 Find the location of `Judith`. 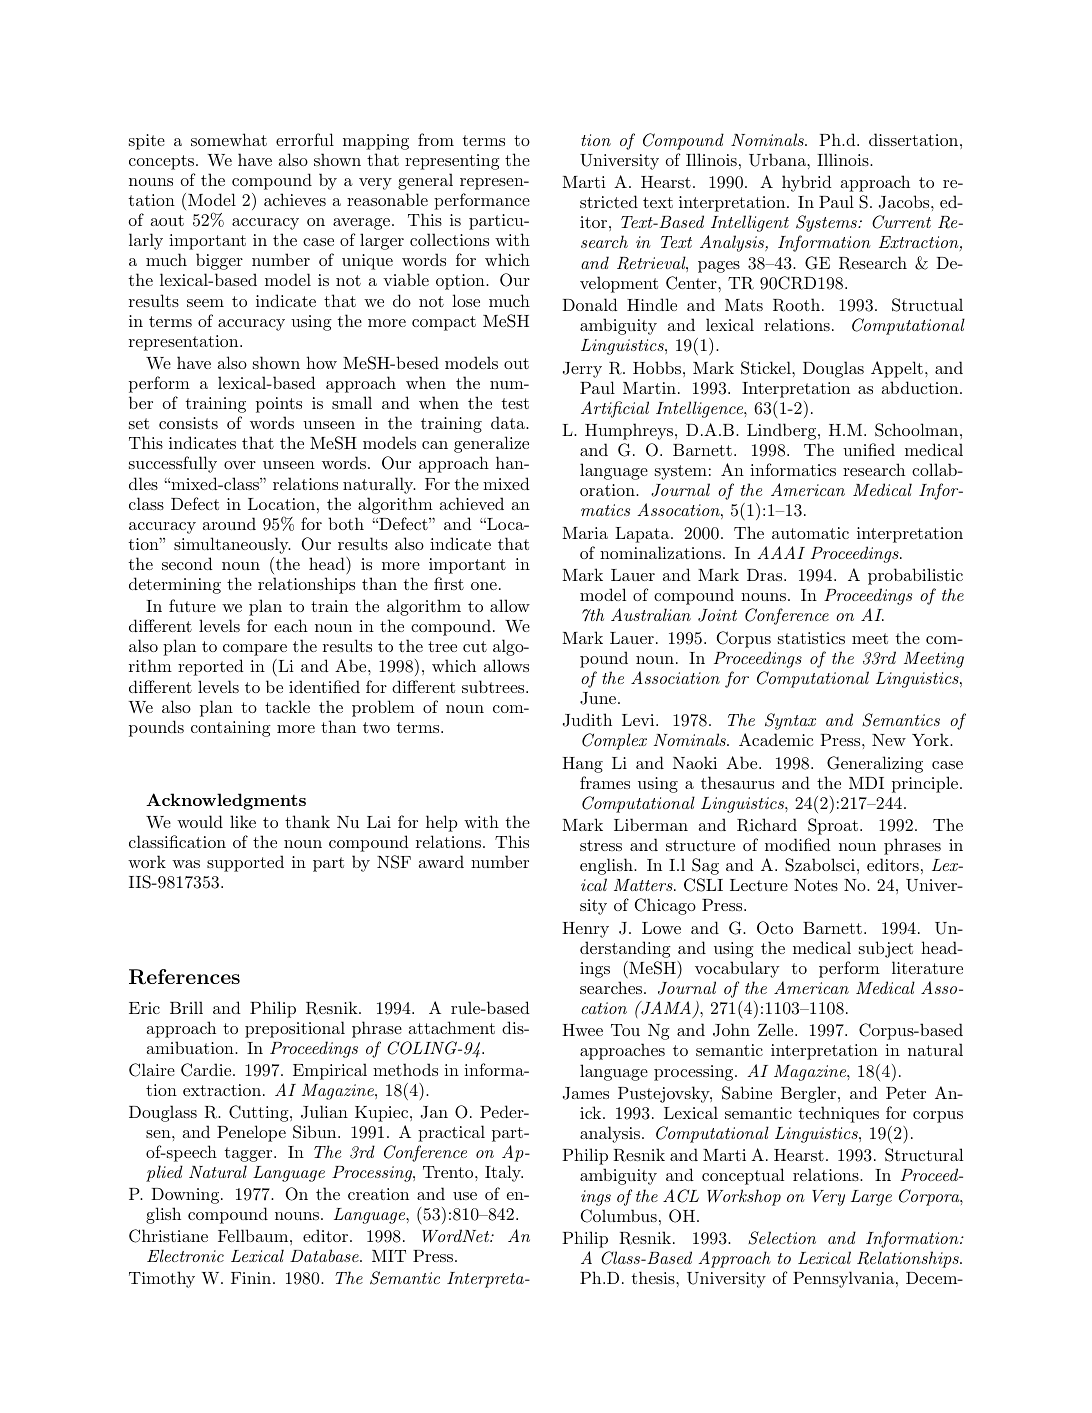

Judith is located at coordinates (587, 720).
